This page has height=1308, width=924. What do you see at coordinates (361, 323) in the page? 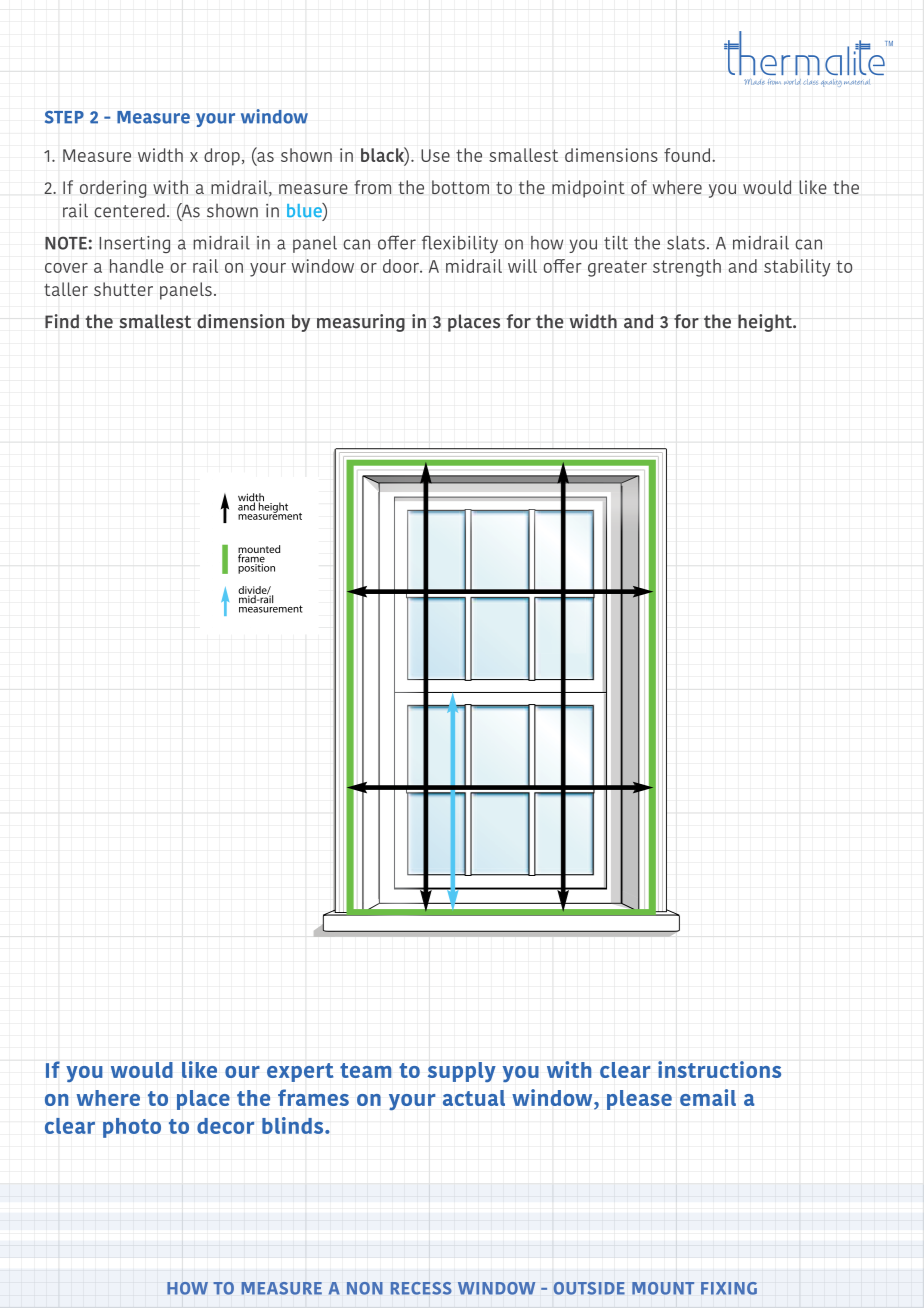
I see `measuring` at bounding box center [361, 323].
